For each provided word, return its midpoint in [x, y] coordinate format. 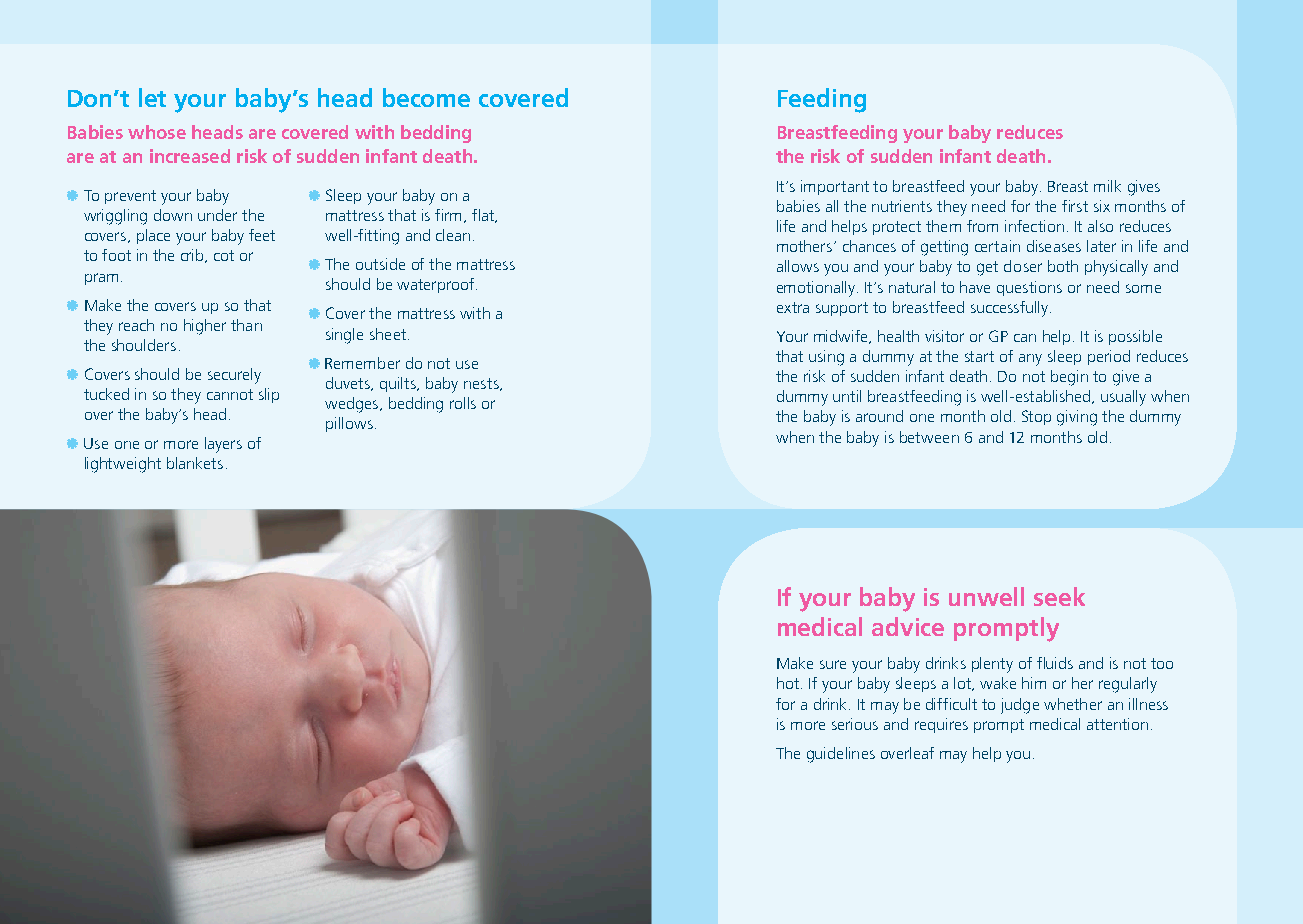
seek [1059, 596]
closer [1023, 266]
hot [788, 683]
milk [1107, 186]
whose [157, 132]
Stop [1036, 417]
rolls [463, 403]
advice [908, 626]
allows [798, 266]
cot [224, 255]
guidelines [841, 755]
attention [1117, 724]
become [426, 97]
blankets [195, 463]
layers [223, 445]
